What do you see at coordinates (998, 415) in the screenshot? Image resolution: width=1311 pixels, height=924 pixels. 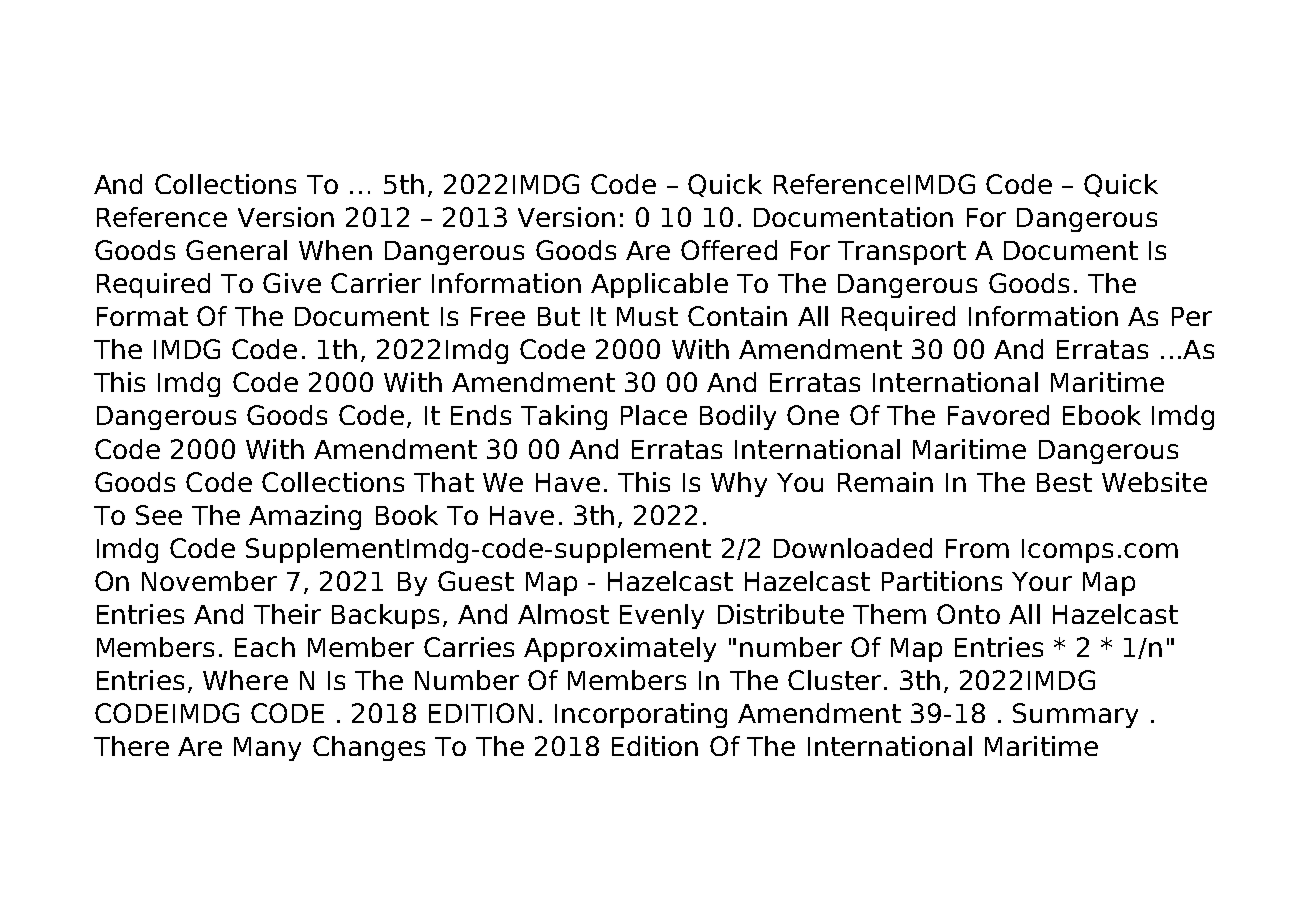 I see `Favored` at bounding box center [998, 415].
